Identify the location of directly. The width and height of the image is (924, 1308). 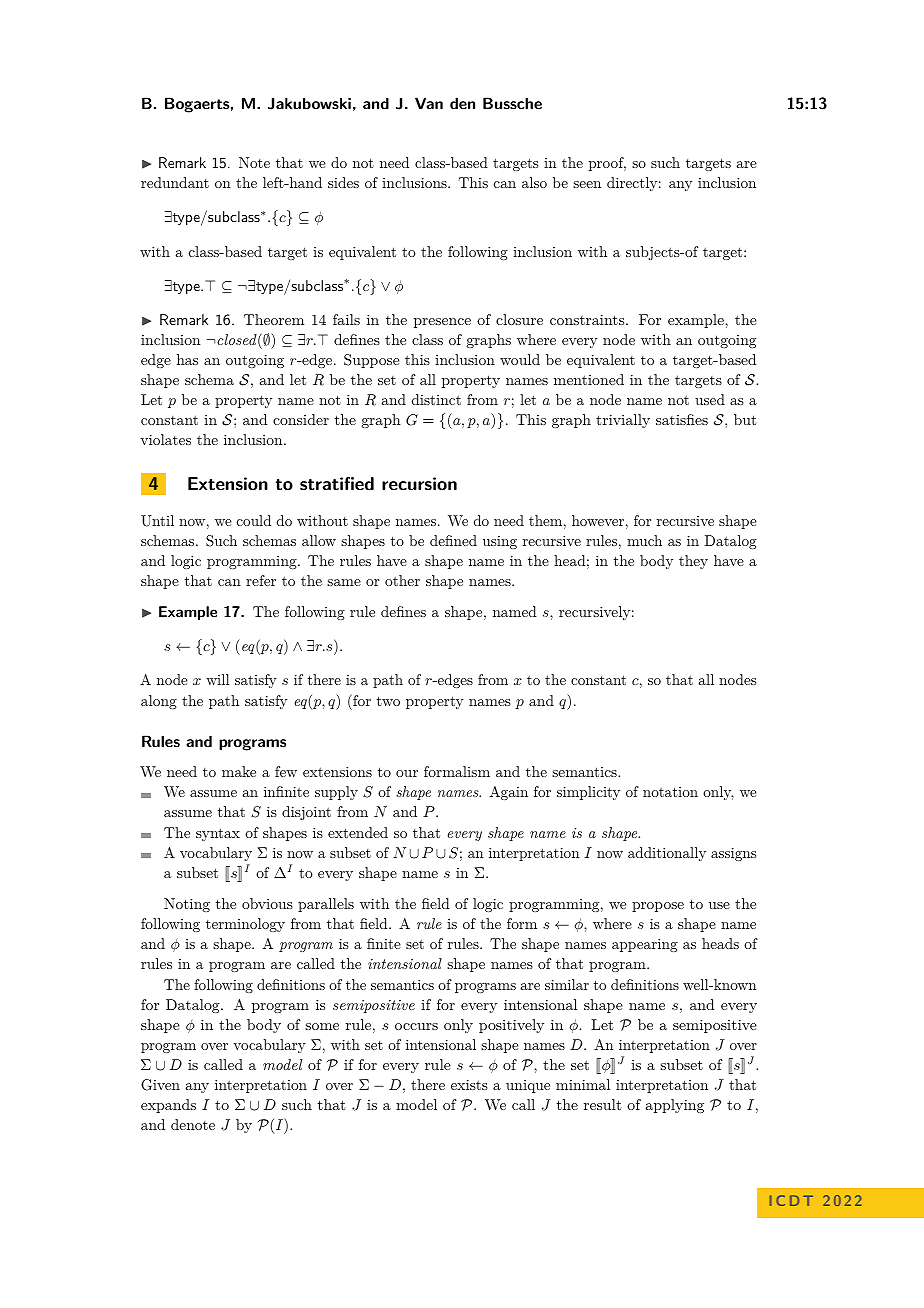
(632, 184).
